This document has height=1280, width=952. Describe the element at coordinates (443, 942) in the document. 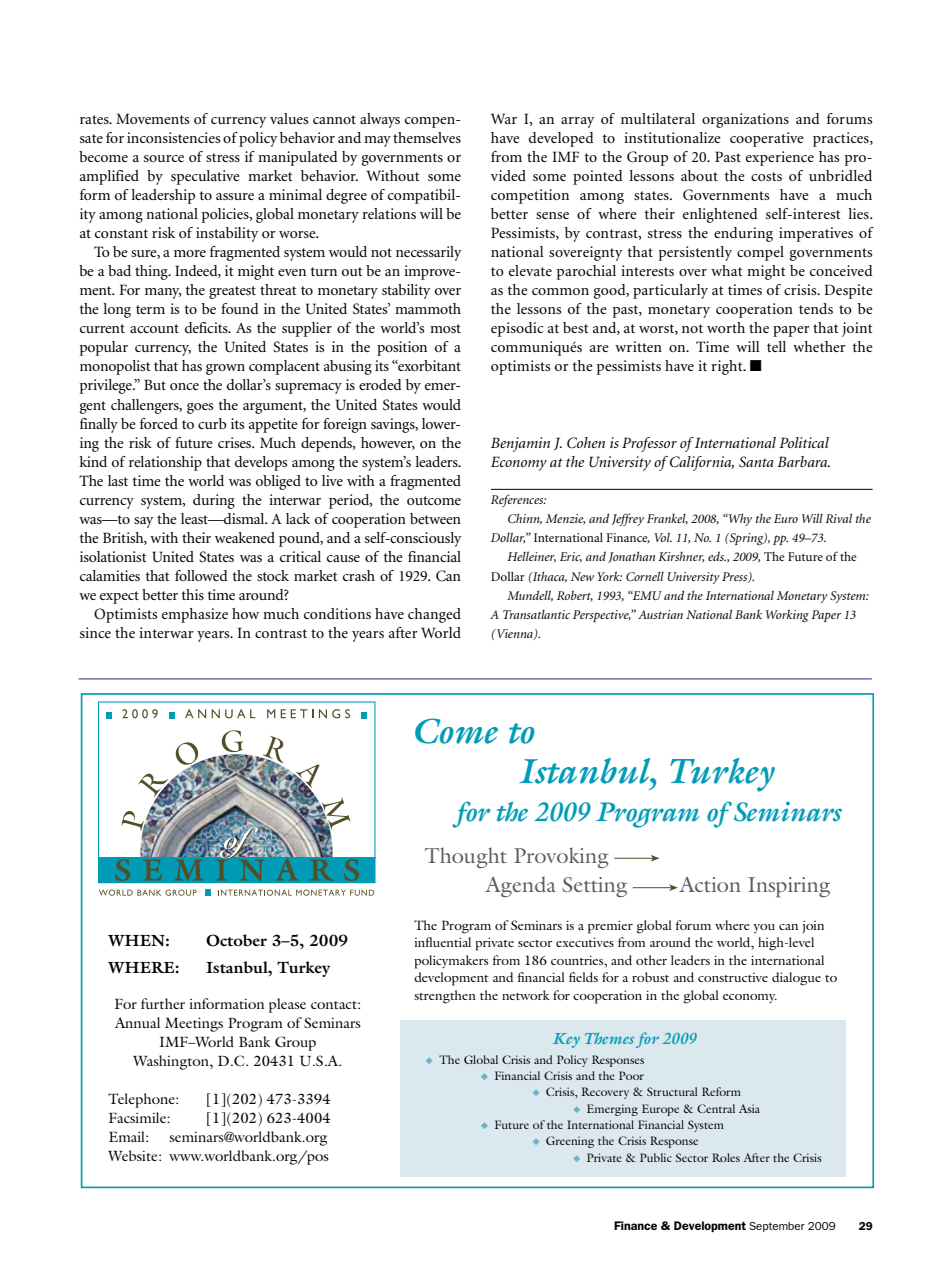

I see `influential` at that location.
